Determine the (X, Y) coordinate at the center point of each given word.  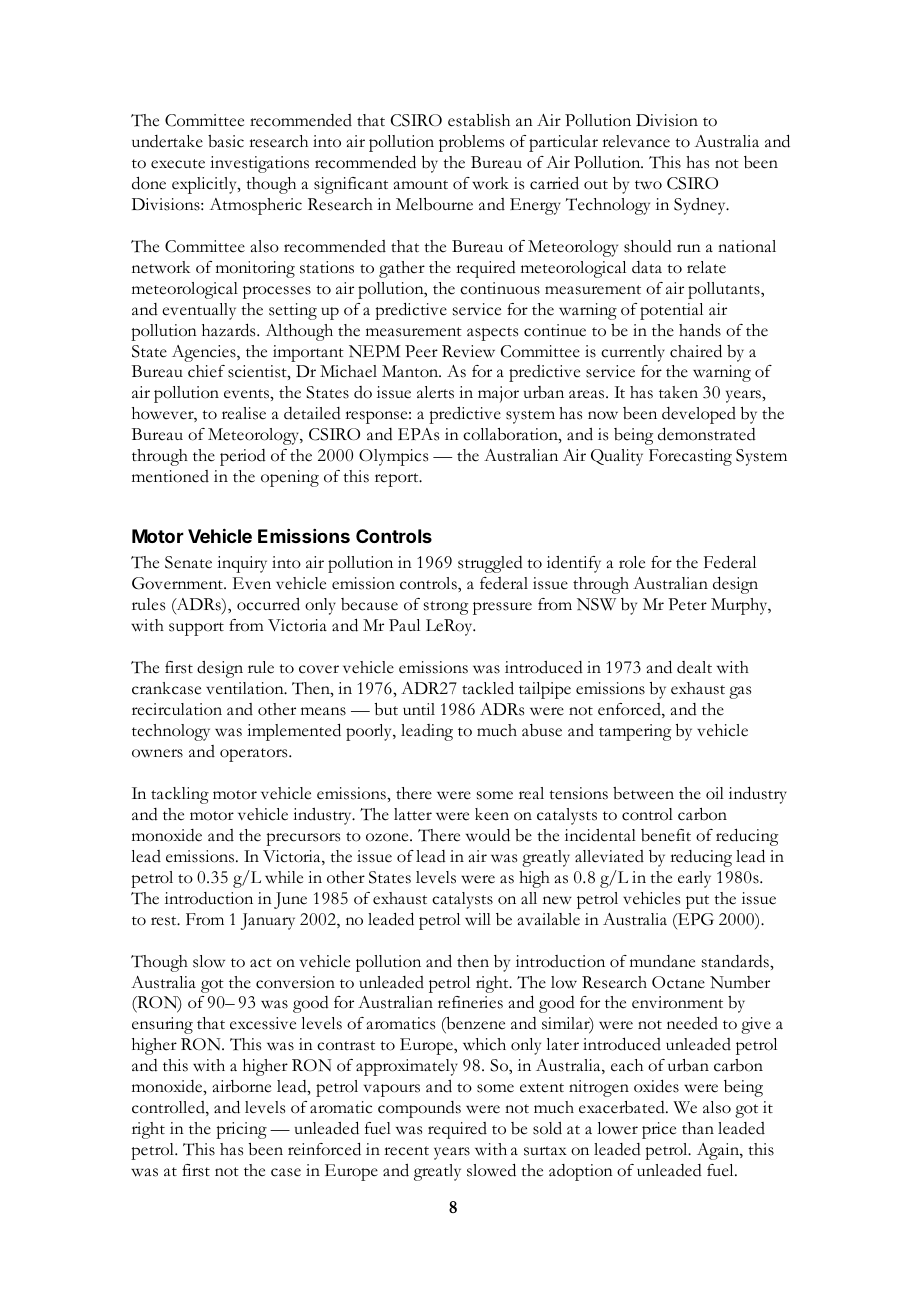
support (196, 629)
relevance (636, 141)
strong (446, 608)
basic (226, 141)
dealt (694, 667)
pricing (241, 1130)
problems (471, 143)
